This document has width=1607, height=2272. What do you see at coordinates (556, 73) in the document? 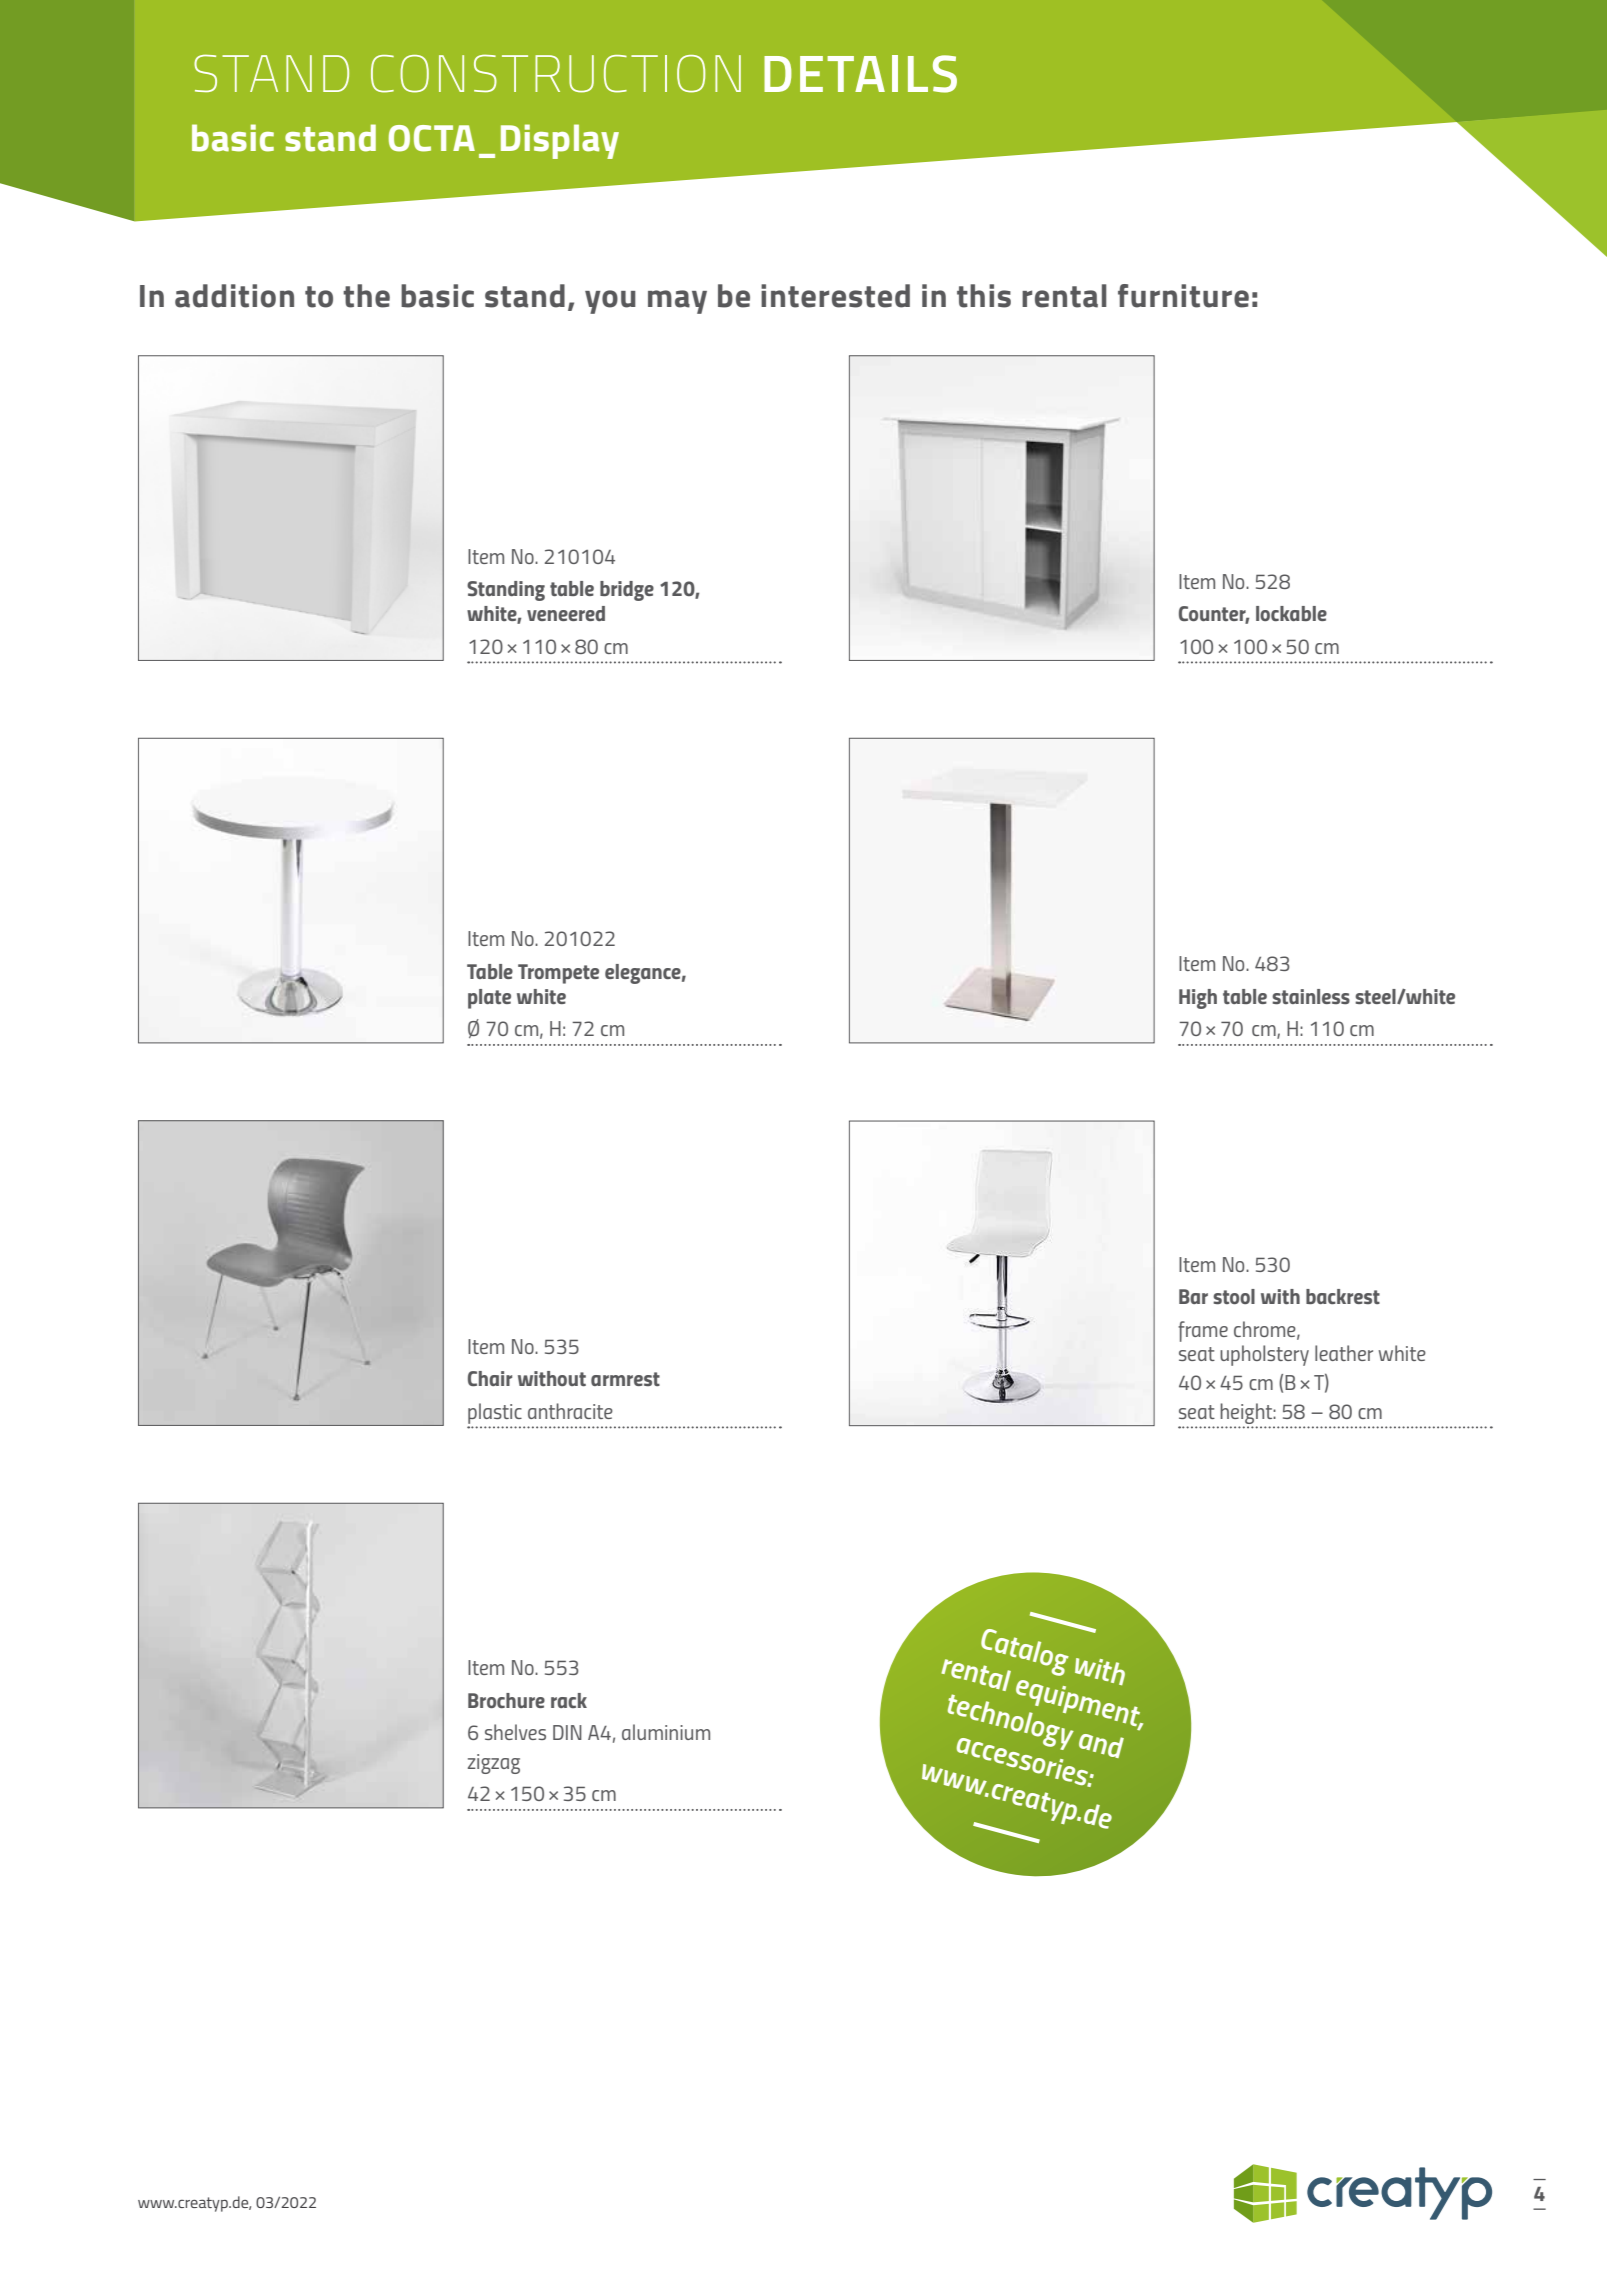
I see `CONSTRUCTION` at bounding box center [556, 73].
